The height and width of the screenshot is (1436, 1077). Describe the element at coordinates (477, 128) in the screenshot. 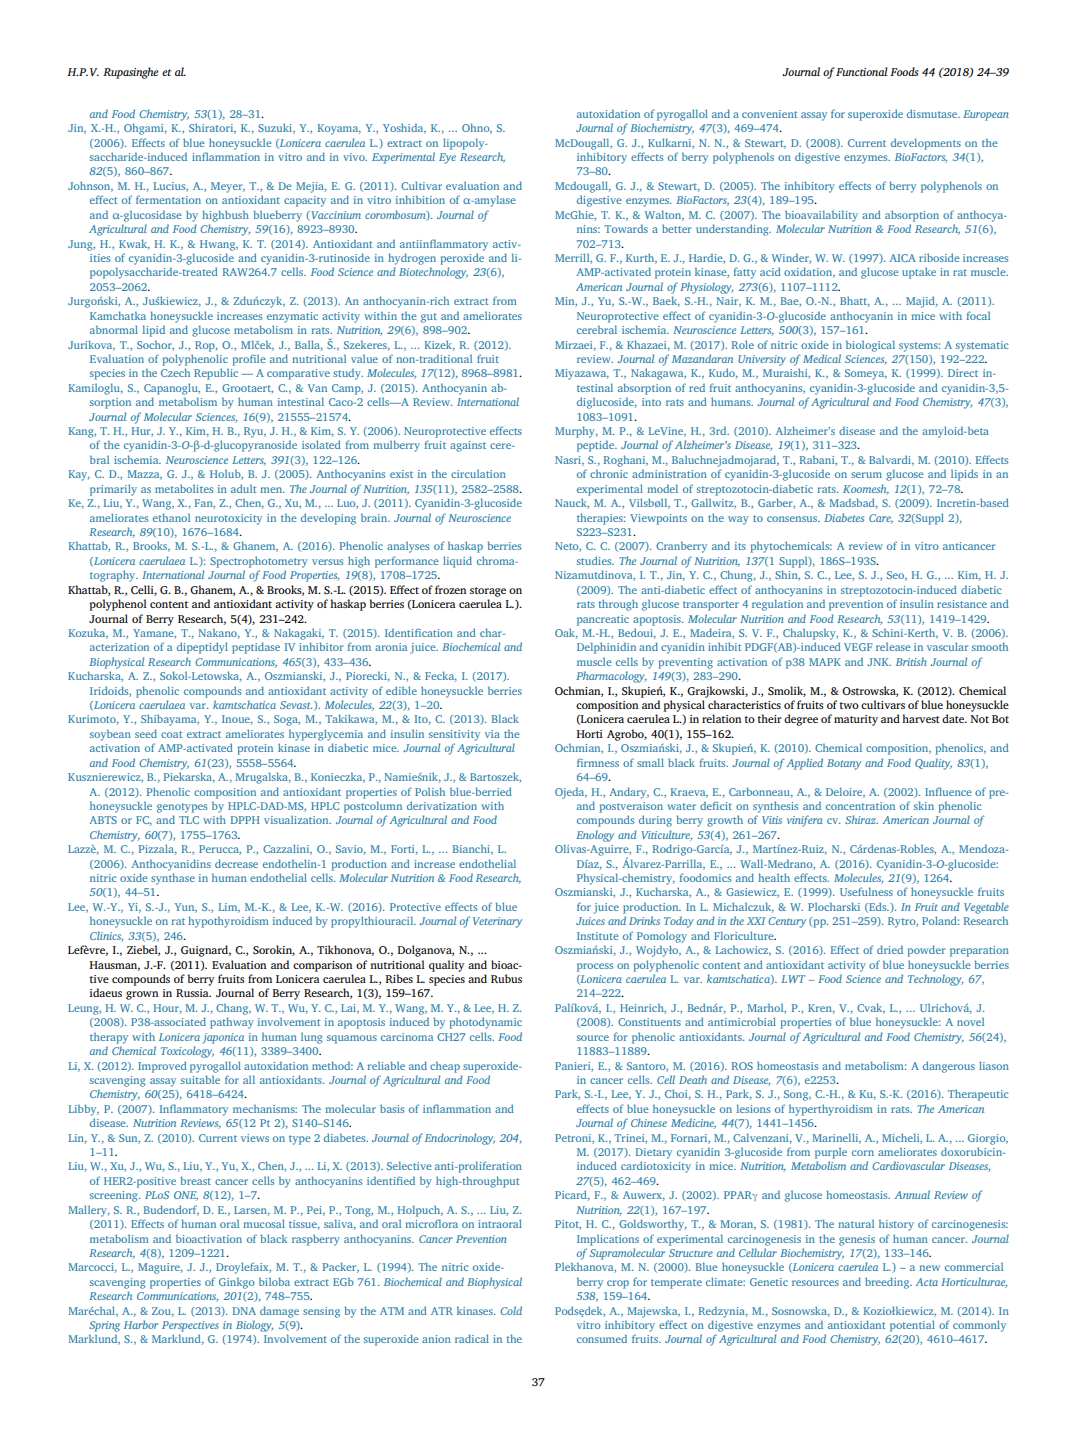

I see `Ohno` at that location.
